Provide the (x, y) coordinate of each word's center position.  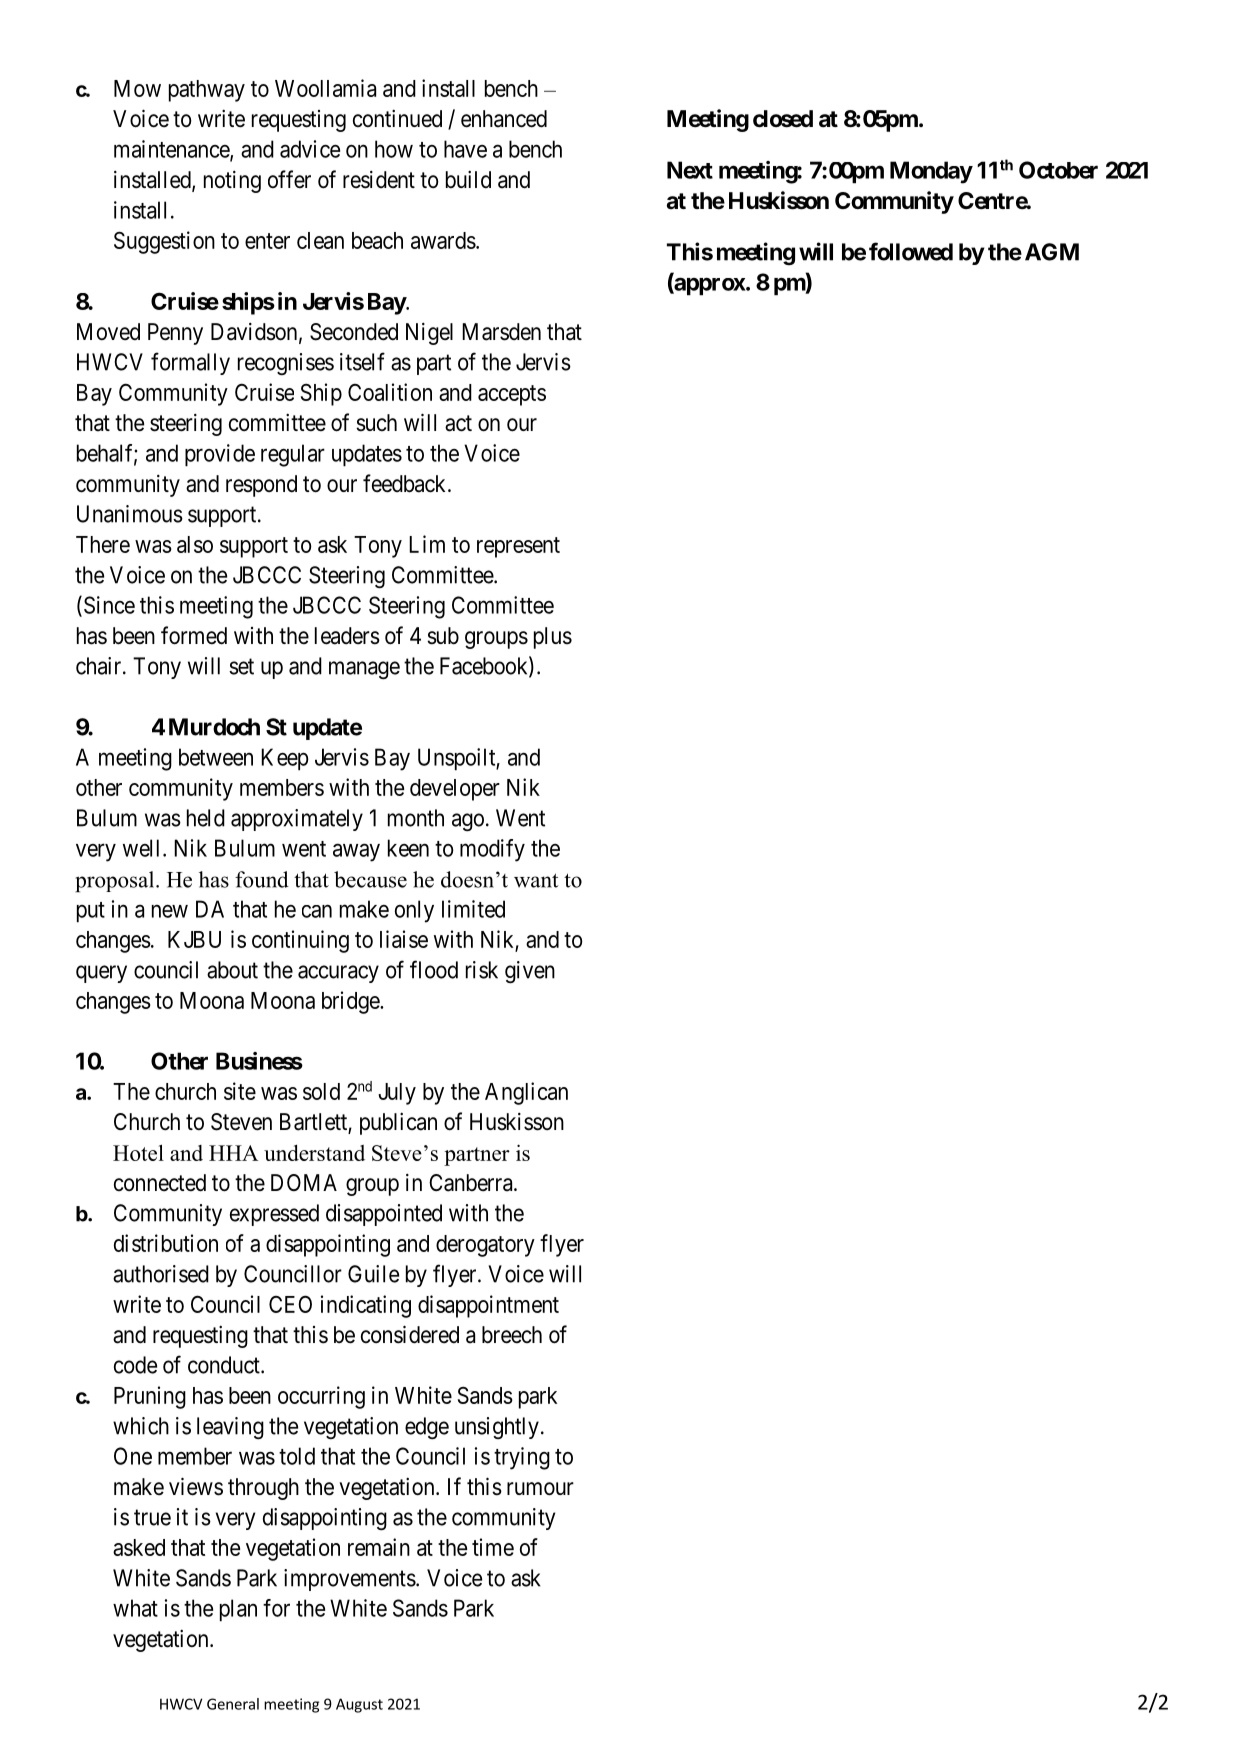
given (530, 972)
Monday (931, 172)
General (233, 1704)
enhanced (504, 119)
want (536, 880)
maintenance (172, 150)
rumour (540, 1489)
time (493, 1547)
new (170, 911)
